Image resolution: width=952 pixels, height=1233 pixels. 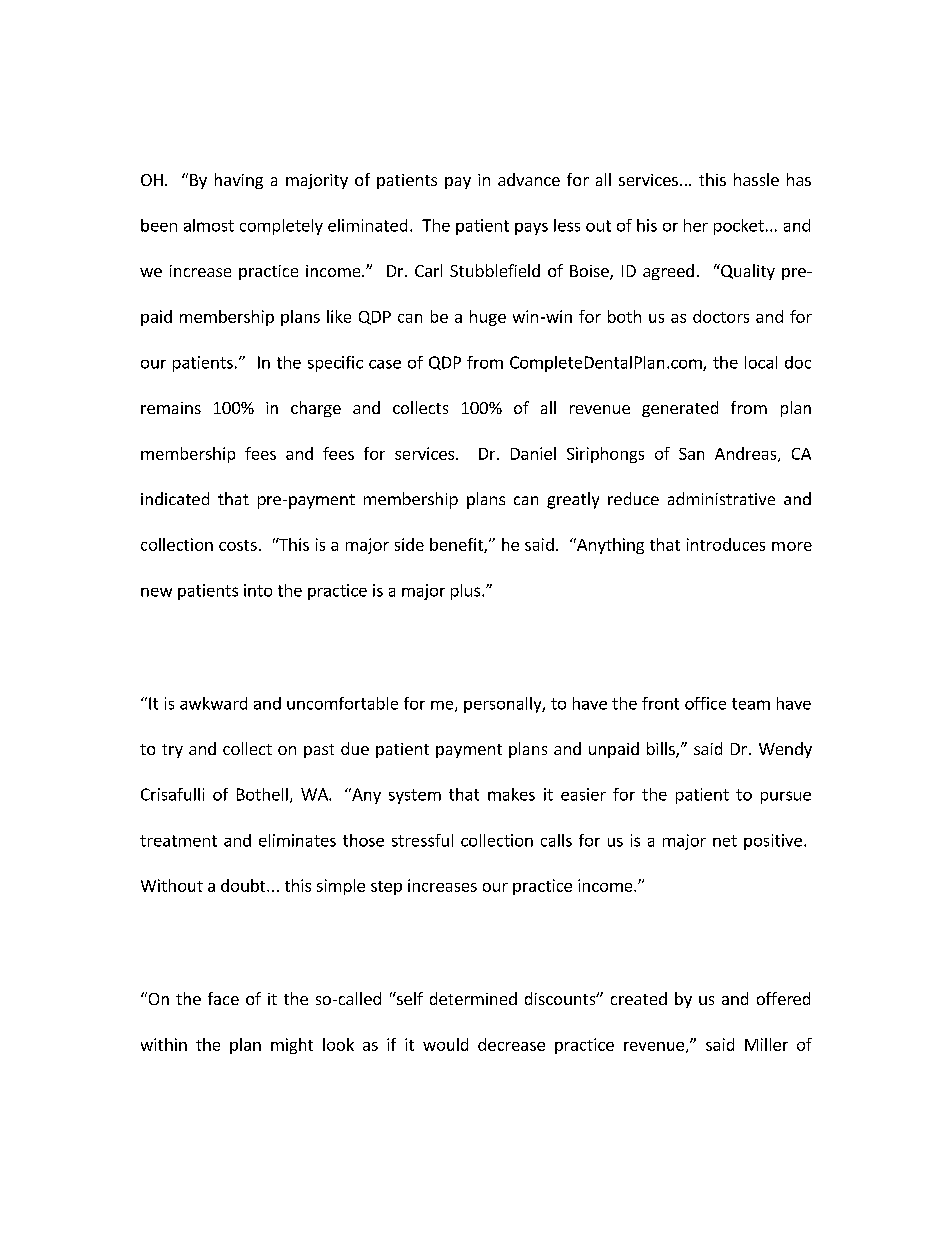 I want to click on introduces, so click(x=726, y=544).
